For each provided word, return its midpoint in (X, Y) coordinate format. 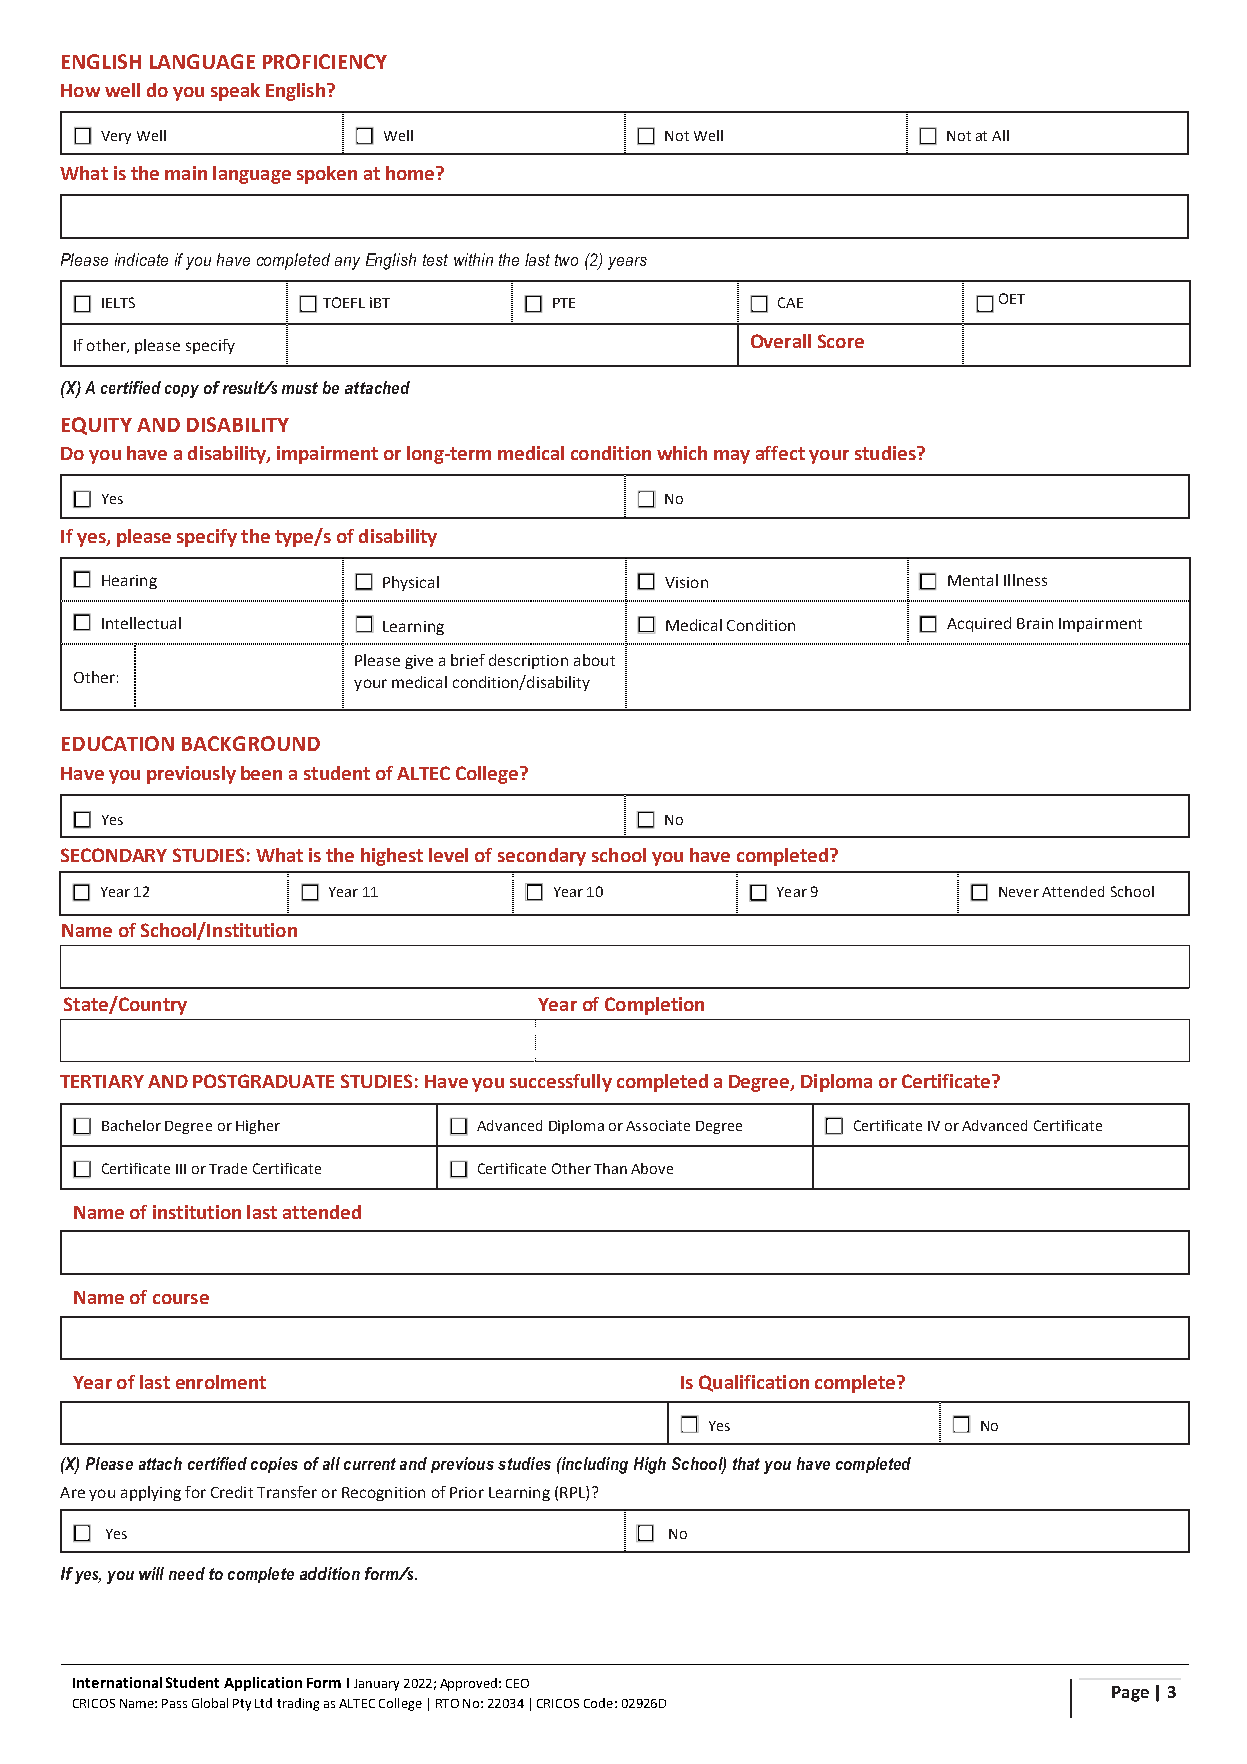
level (448, 855)
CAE (790, 302)
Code (598, 1703)
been (261, 773)
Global (210, 1703)
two (566, 260)
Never (1019, 892)
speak (235, 92)
